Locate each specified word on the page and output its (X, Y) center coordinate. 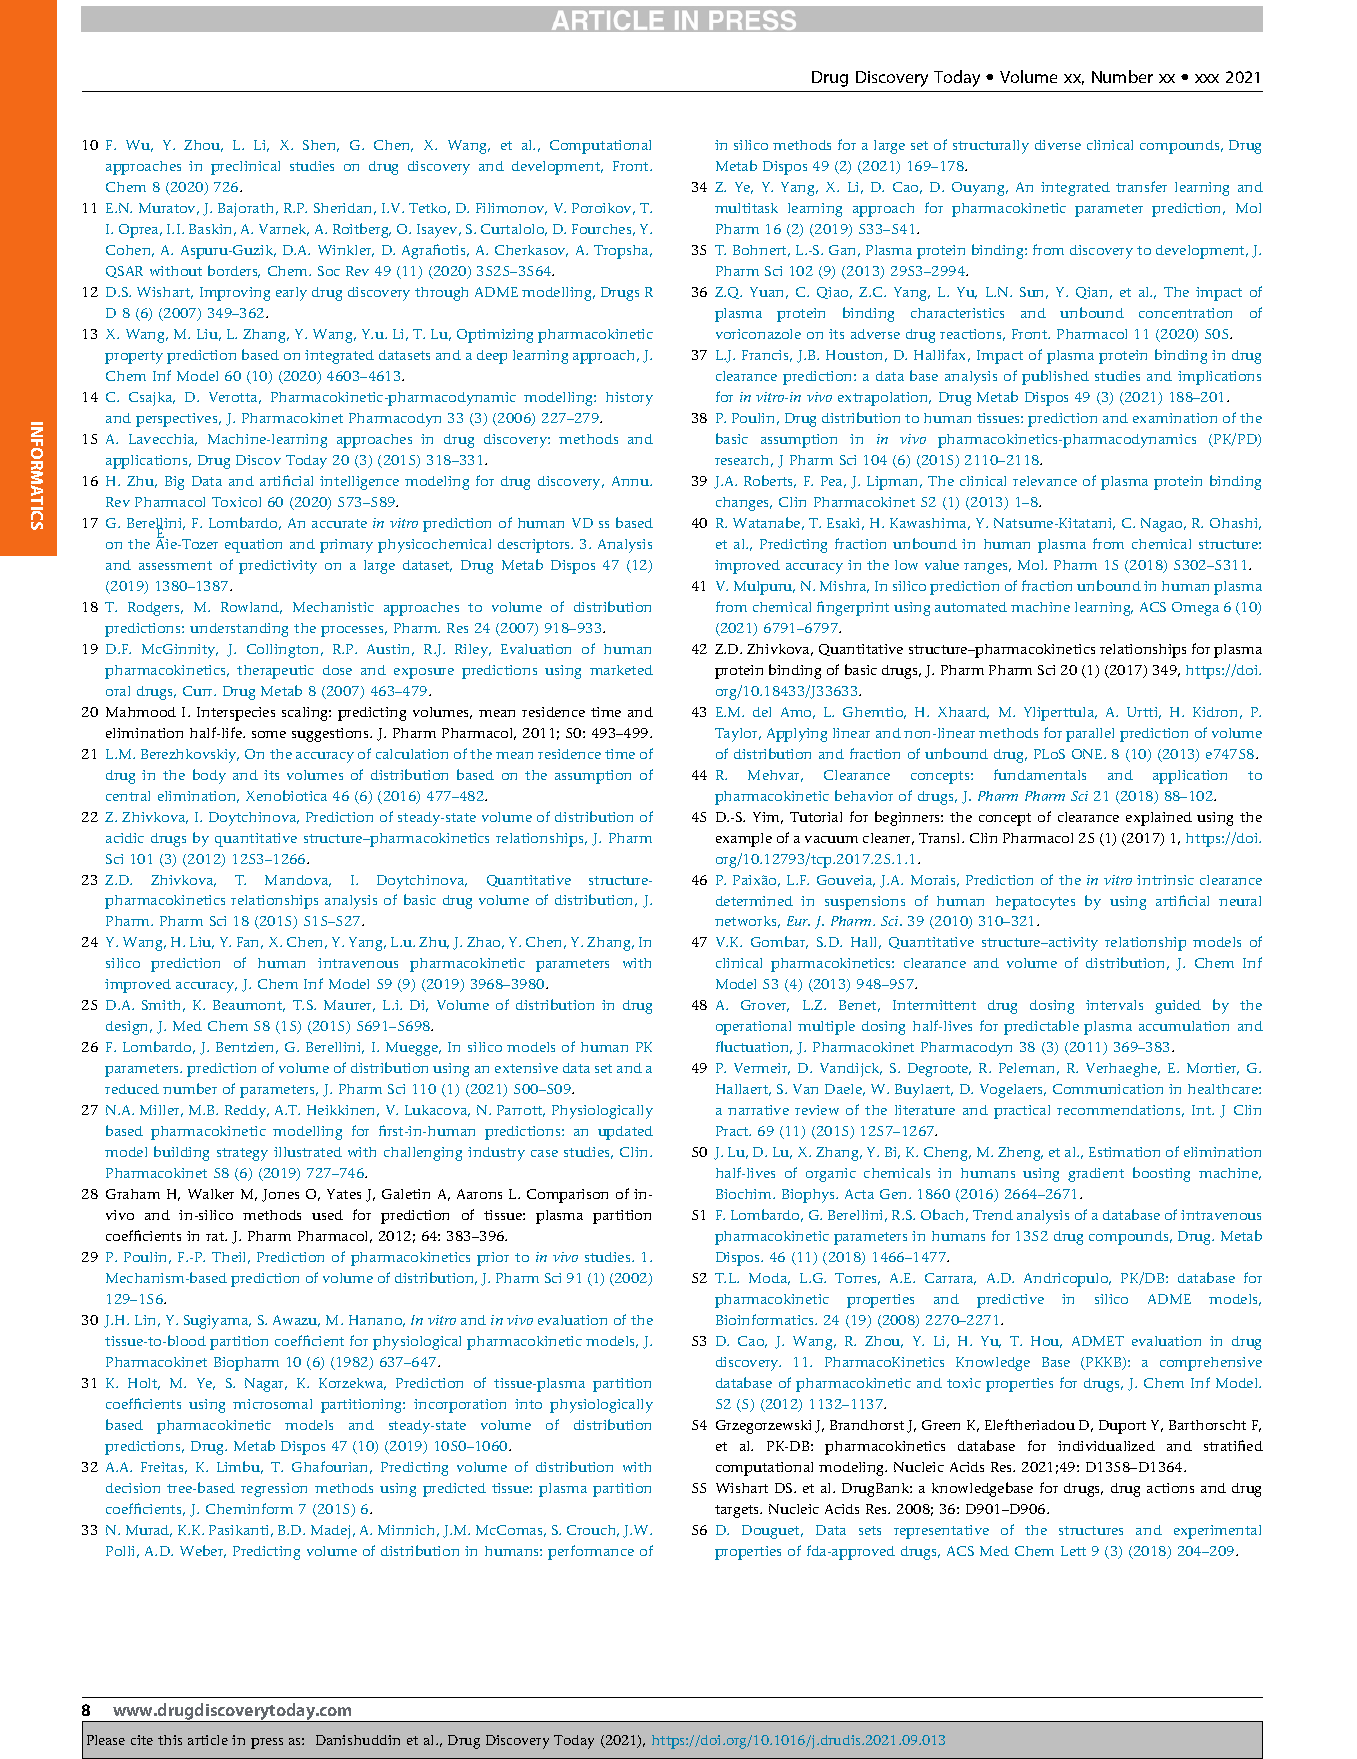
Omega (1195, 609)
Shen (321, 146)
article (208, 1740)
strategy (242, 1154)
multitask (746, 208)
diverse (1058, 145)
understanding (239, 630)
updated (625, 1133)
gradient (1096, 1175)
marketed (621, 670)
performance (591, 1552)
